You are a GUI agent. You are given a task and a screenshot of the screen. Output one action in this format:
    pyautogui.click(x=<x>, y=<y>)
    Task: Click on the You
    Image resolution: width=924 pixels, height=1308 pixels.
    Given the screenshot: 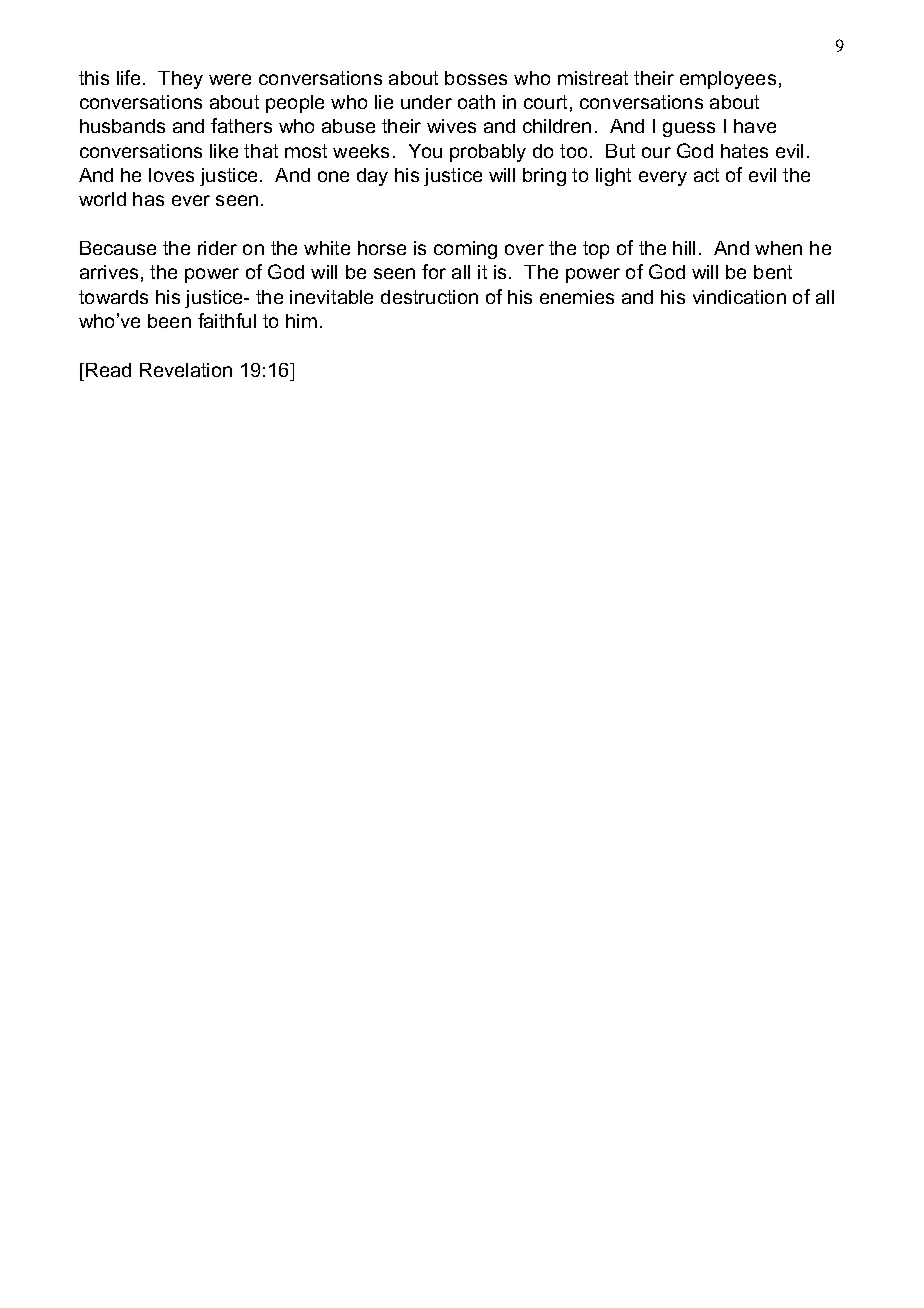 What is the action you would take?
    pyautogui.click(x=425, y=151)
